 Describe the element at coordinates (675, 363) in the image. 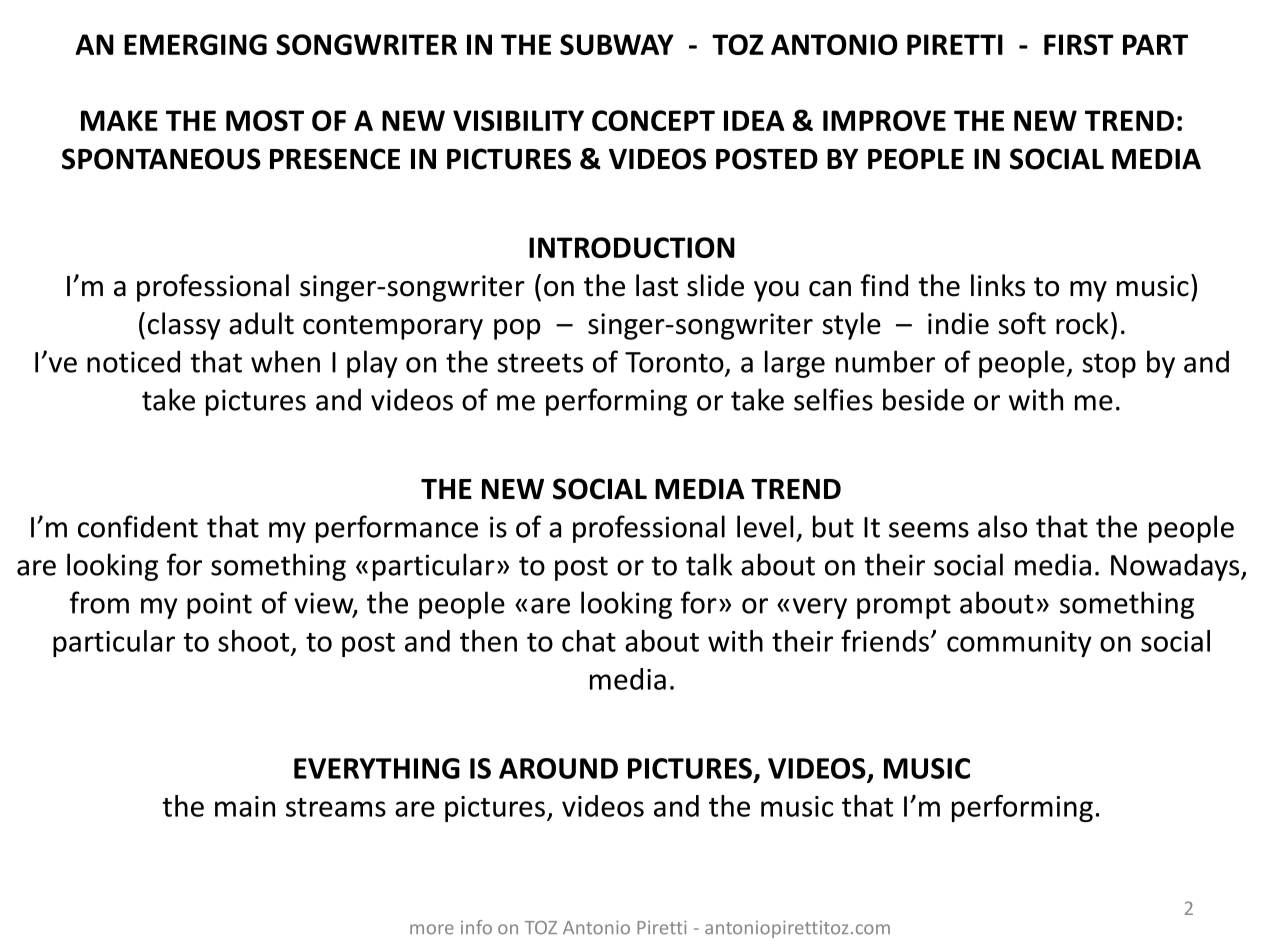

I see `Toronto` at that location.
